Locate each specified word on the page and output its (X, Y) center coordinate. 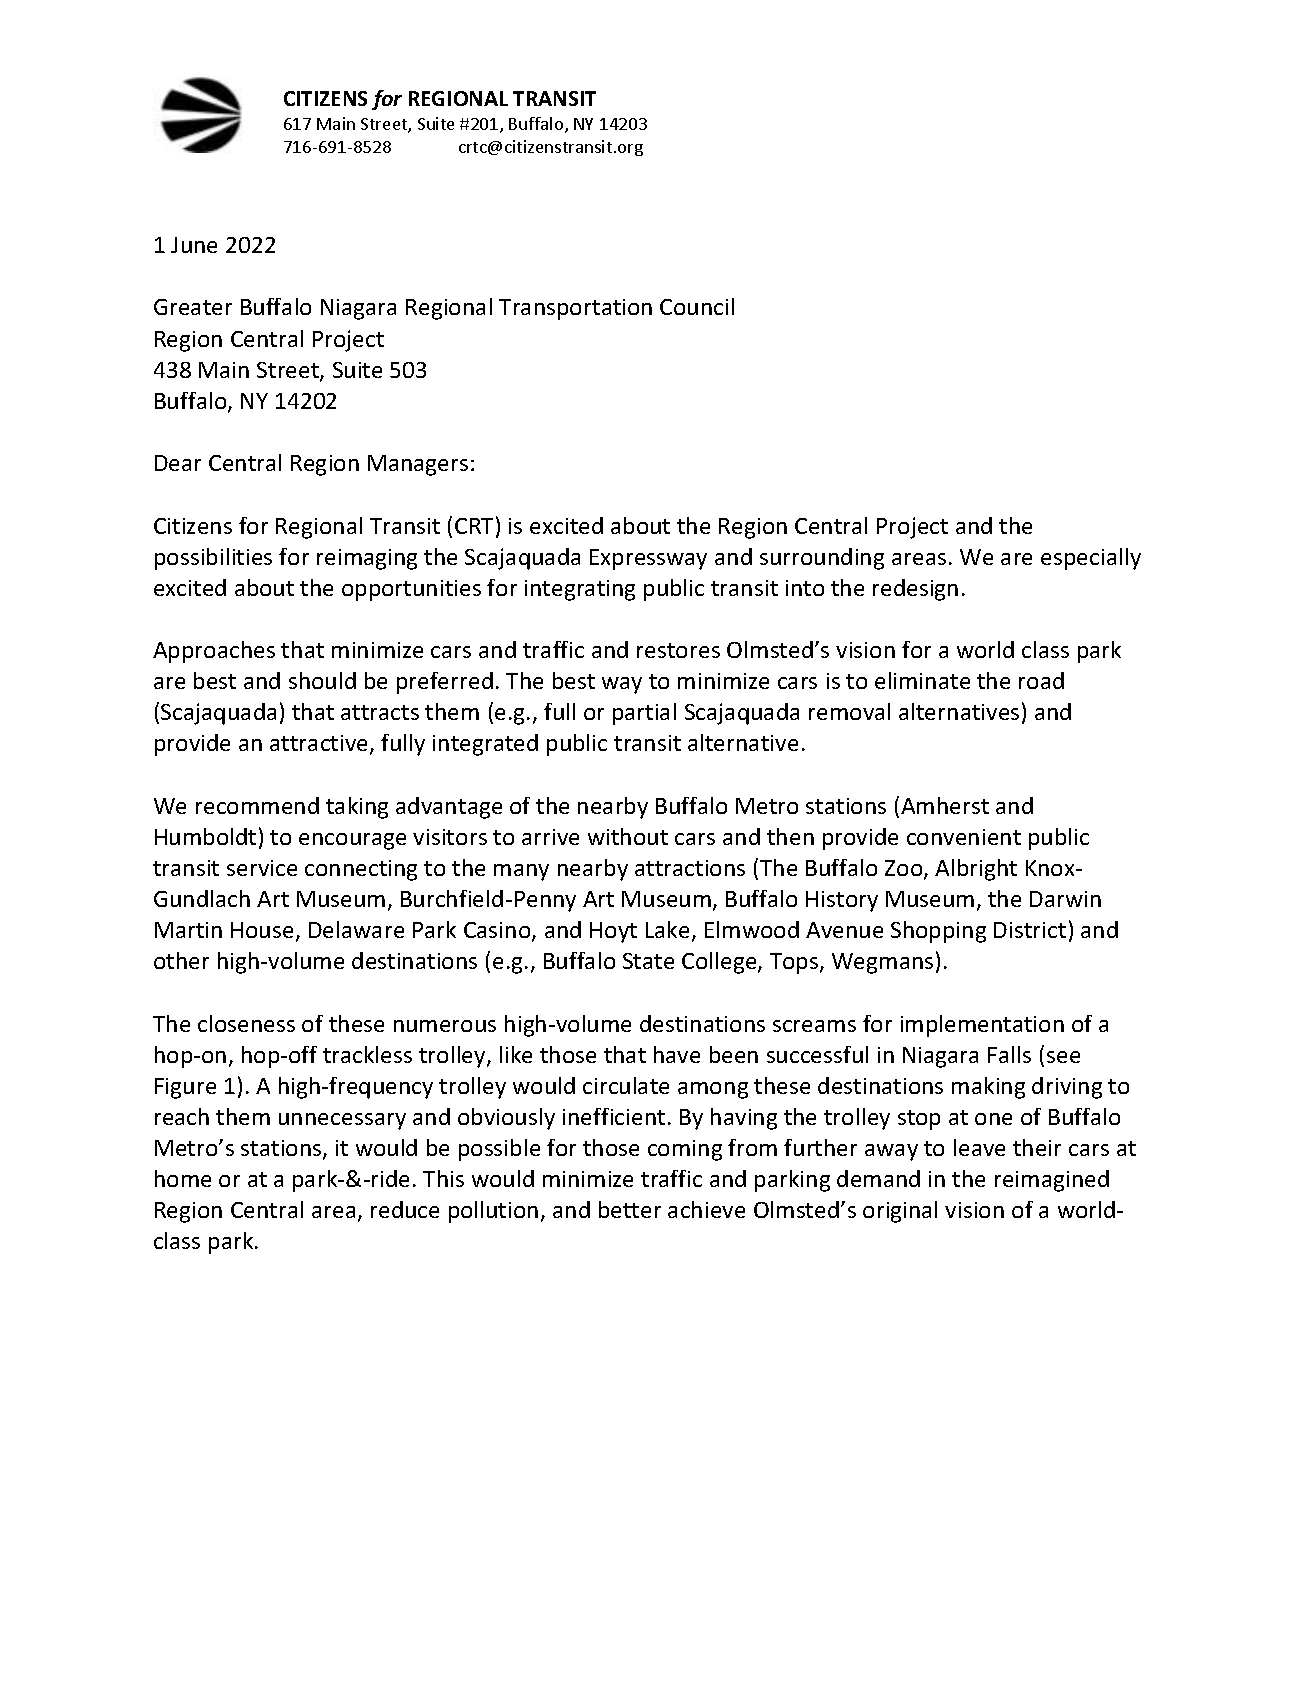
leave (979, 1147)
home (183, 1178)
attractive (320, 745)
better (630, 1209)
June (194, 245)
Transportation (575, 309)
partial (644, 714)
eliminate (922, 680)
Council (697, 306)
